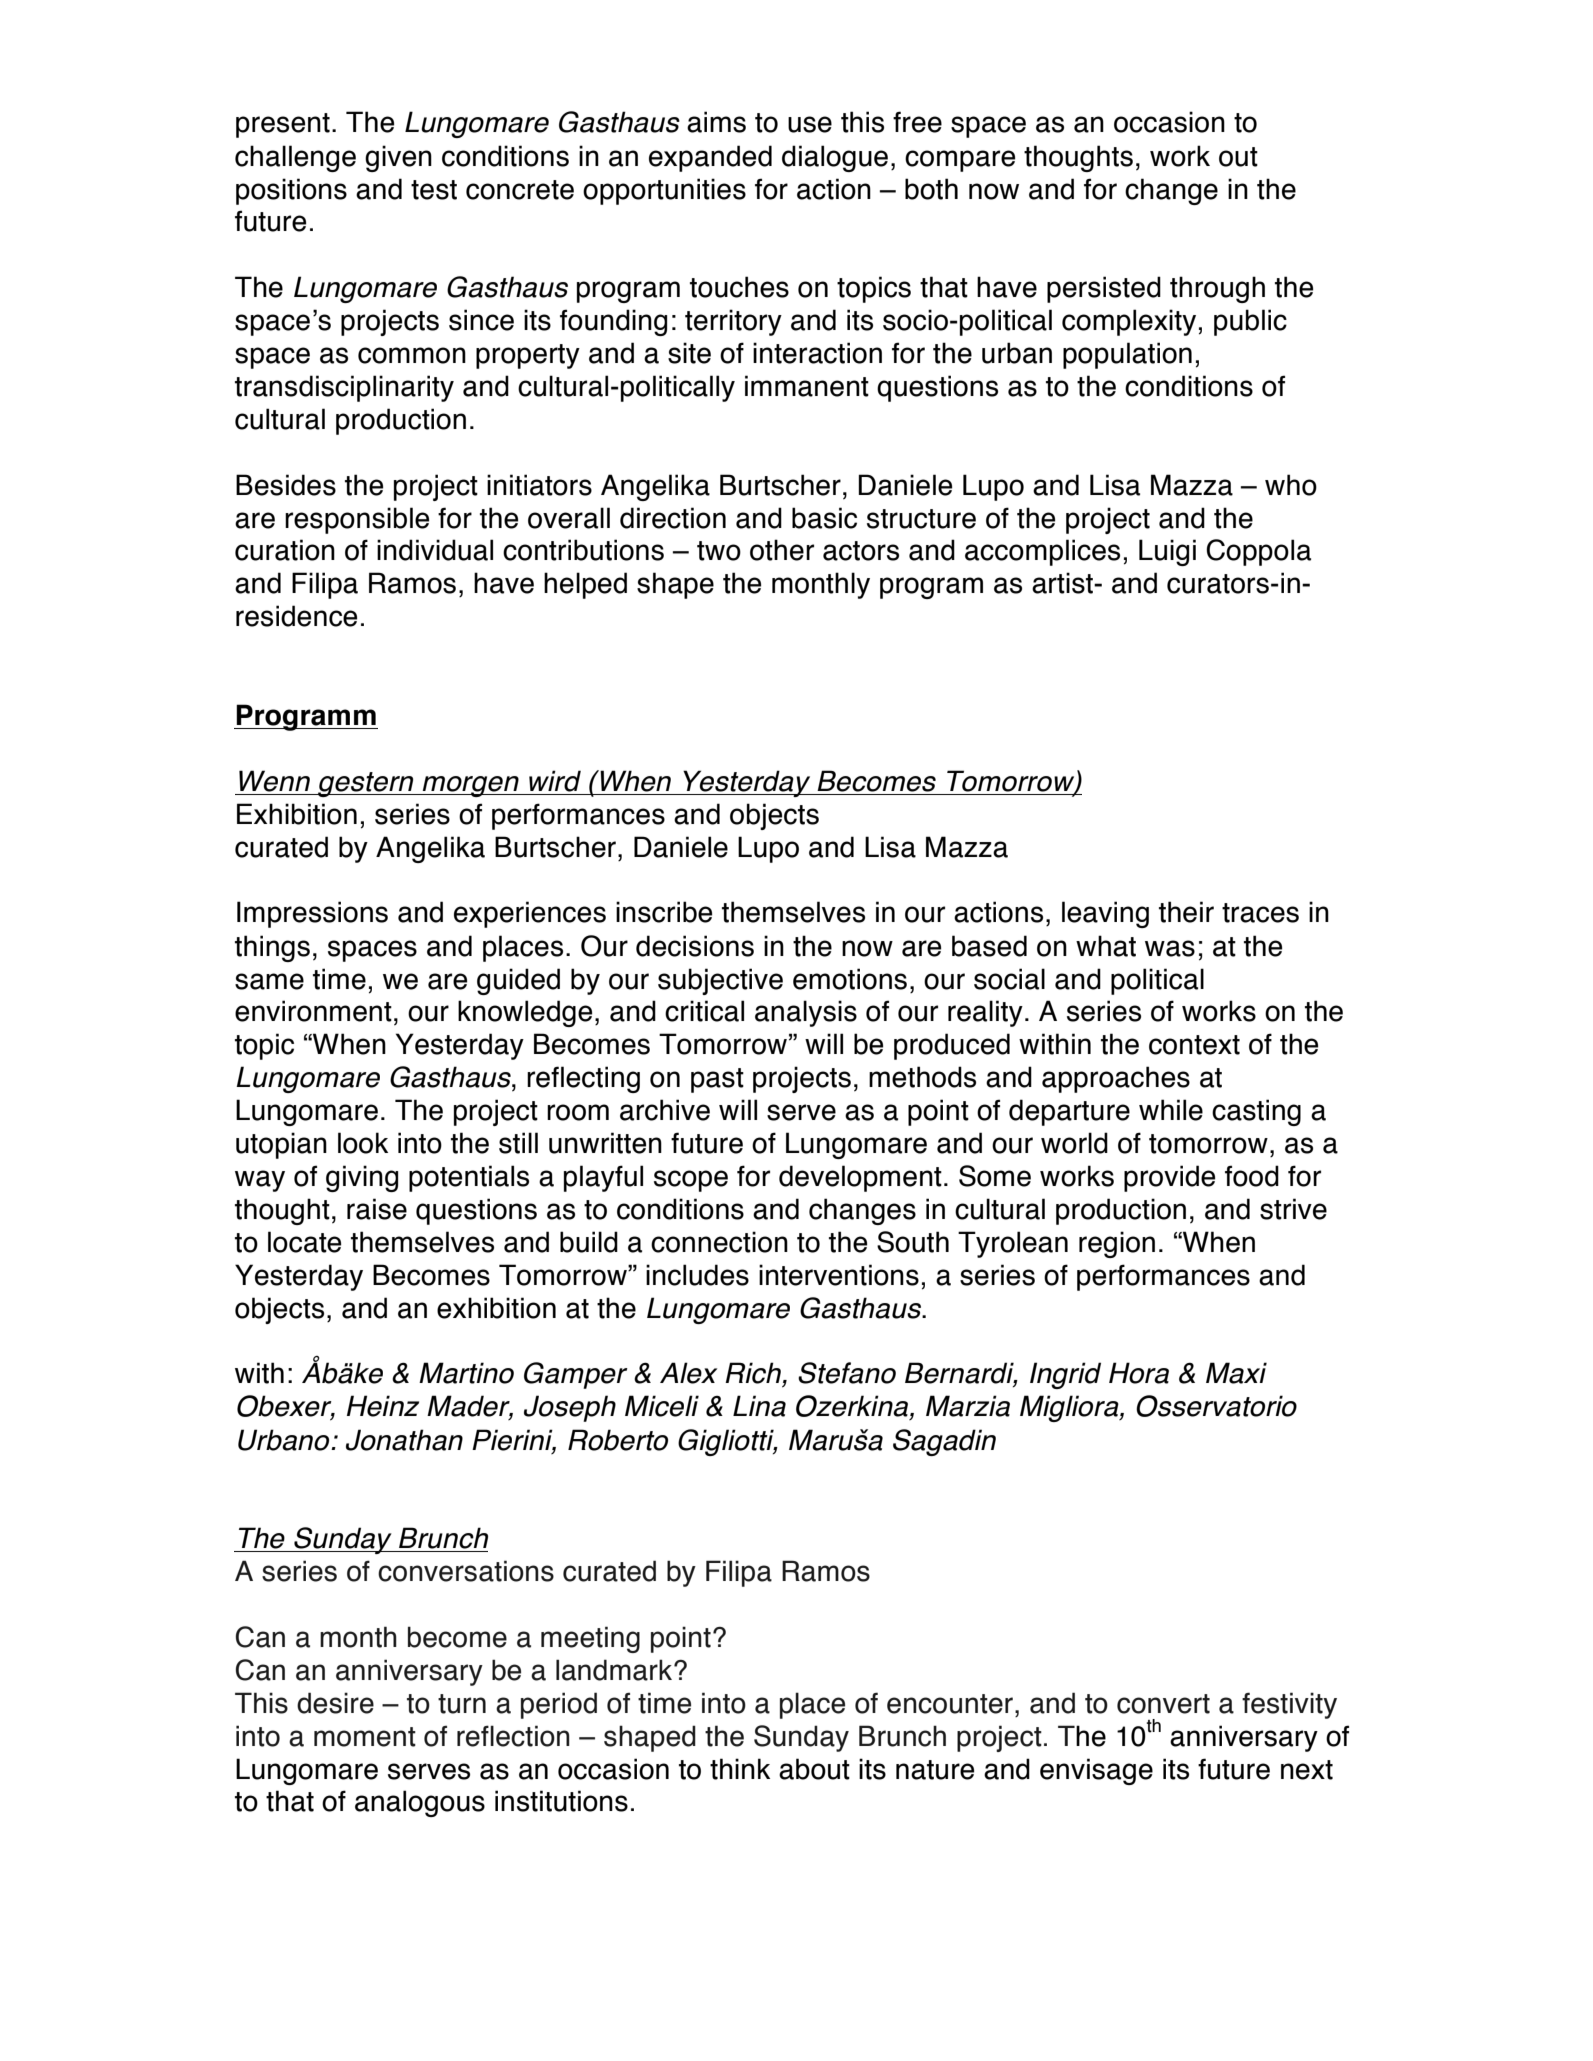 Image resolution: width=1593 pixels, height=2061 pixels. I want to click on environment, so click(313, 1011).
